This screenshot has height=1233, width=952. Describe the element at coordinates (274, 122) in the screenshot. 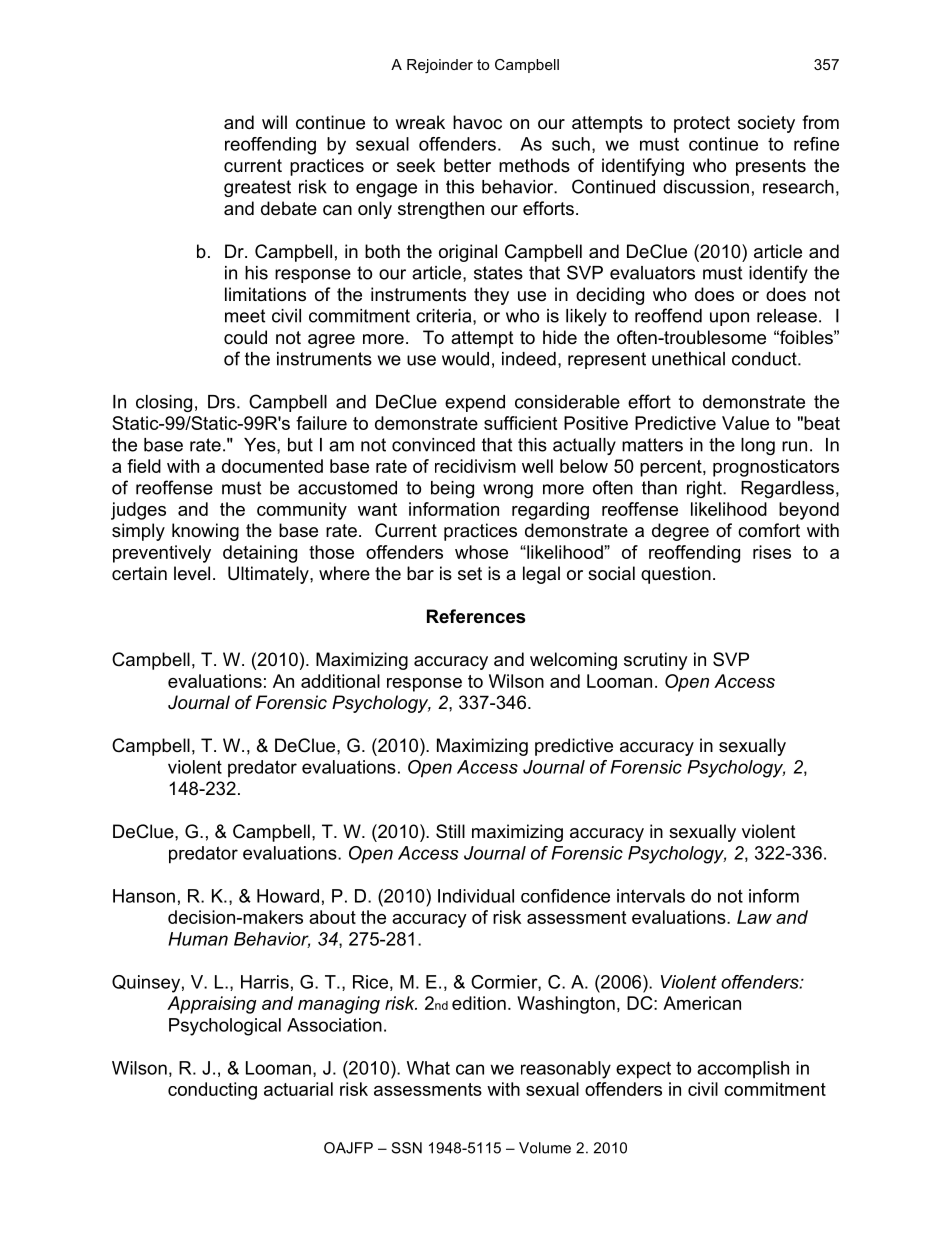

I see `will` at that location.
